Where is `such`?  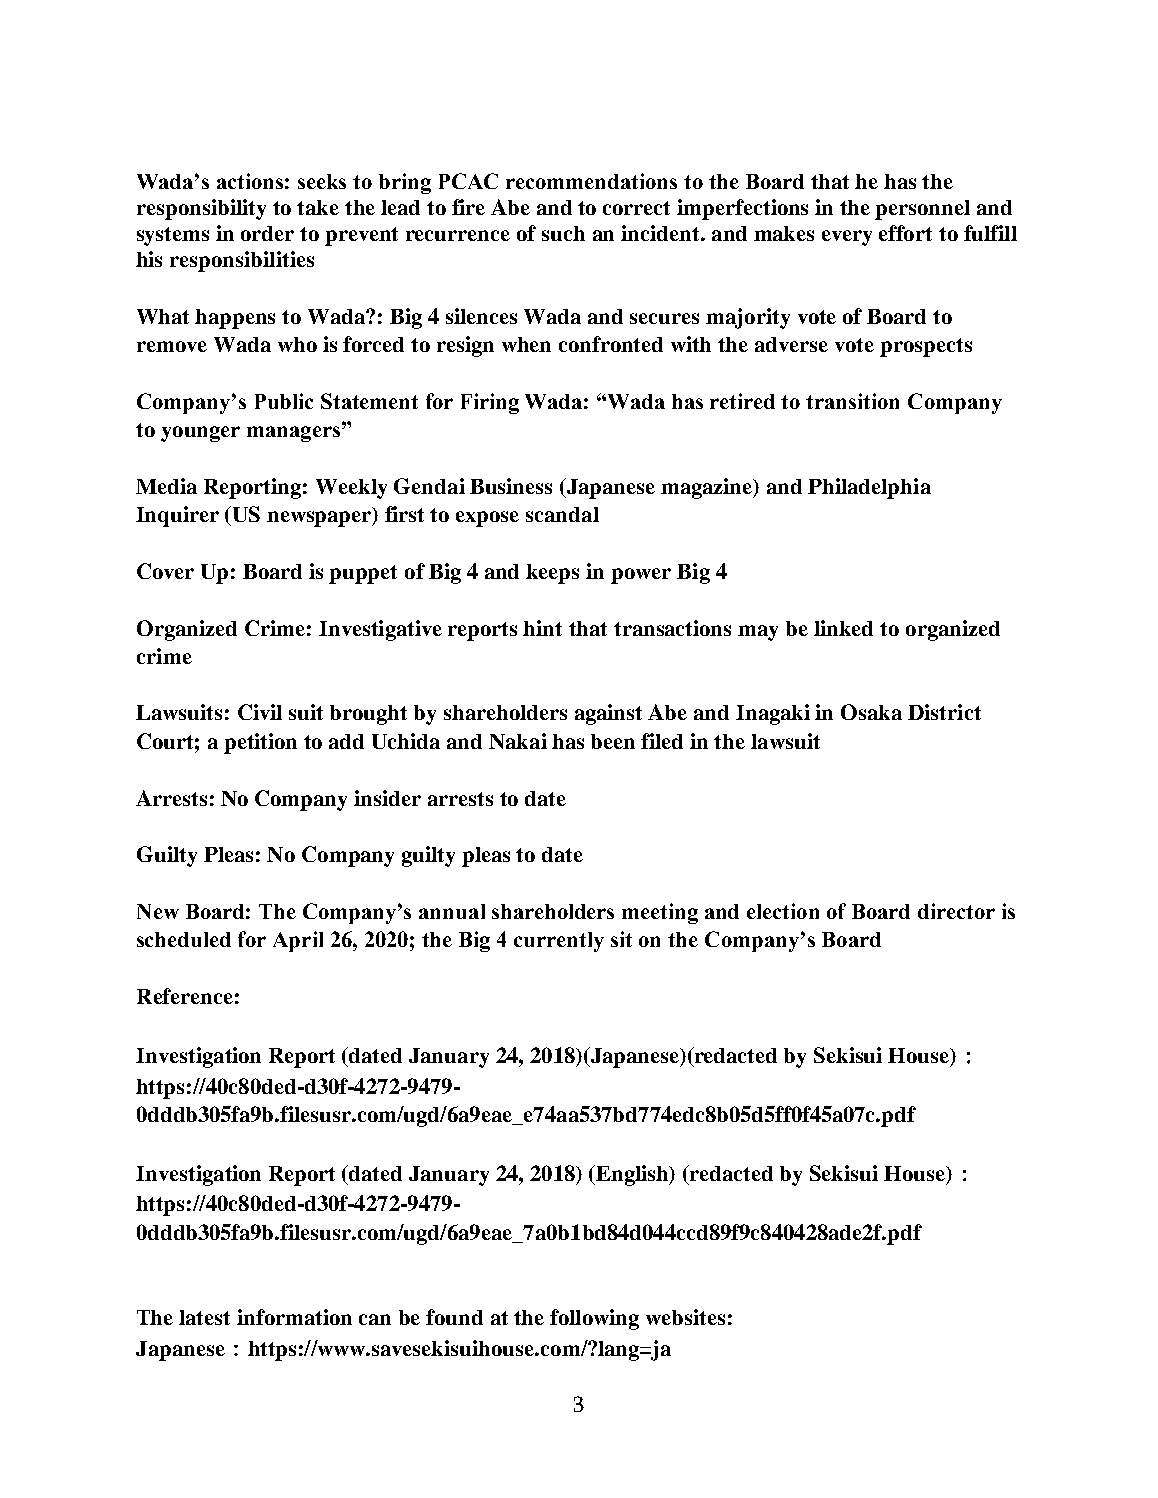 such is located at coordinates (563, 233).
